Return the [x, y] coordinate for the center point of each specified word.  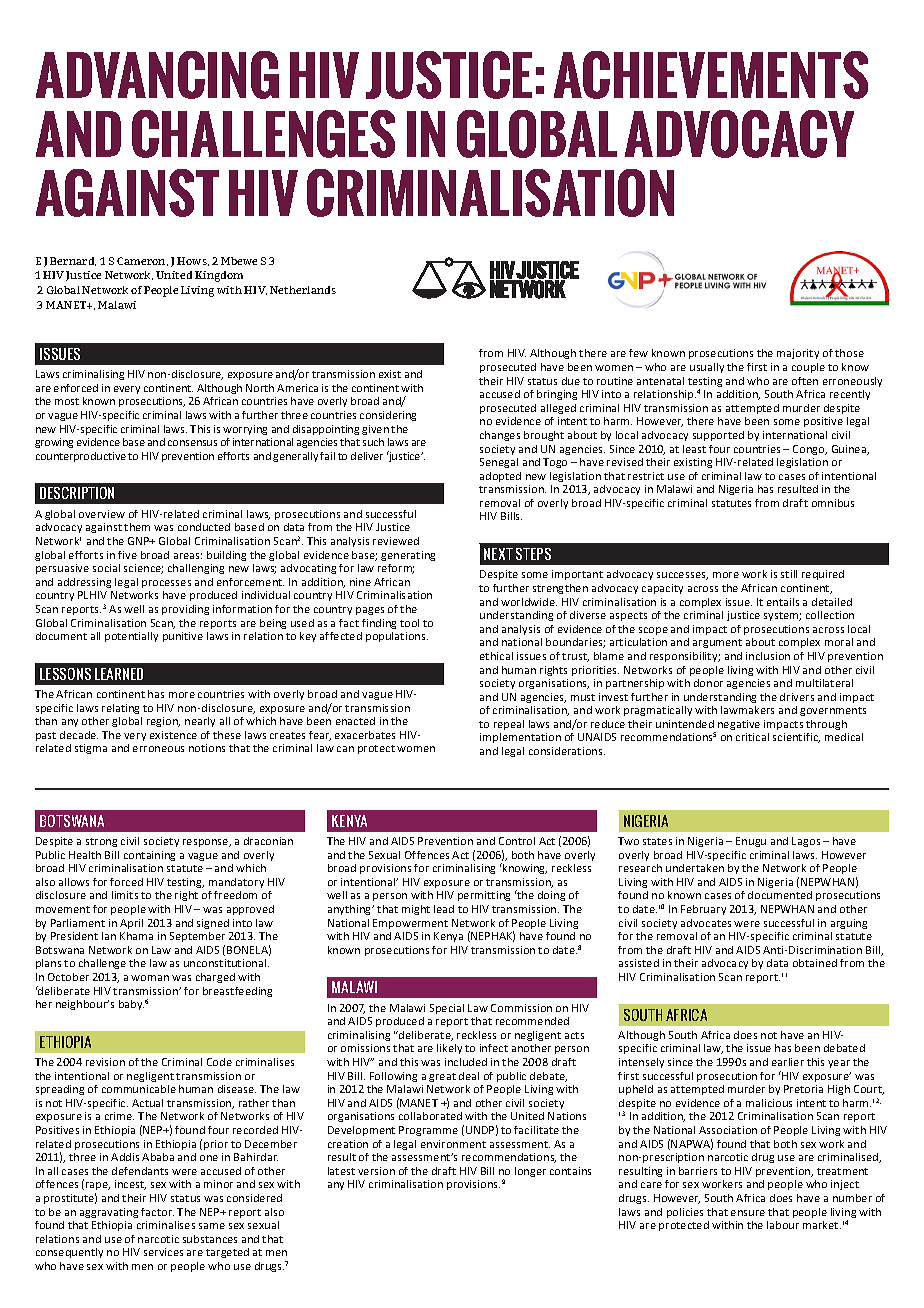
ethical [496, 656]
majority [798, 354]
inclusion [768, 656]
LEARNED [119, 674]
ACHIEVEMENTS [711, 75]
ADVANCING [157, 75]
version [376, 1171]
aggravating [109, 1213]
